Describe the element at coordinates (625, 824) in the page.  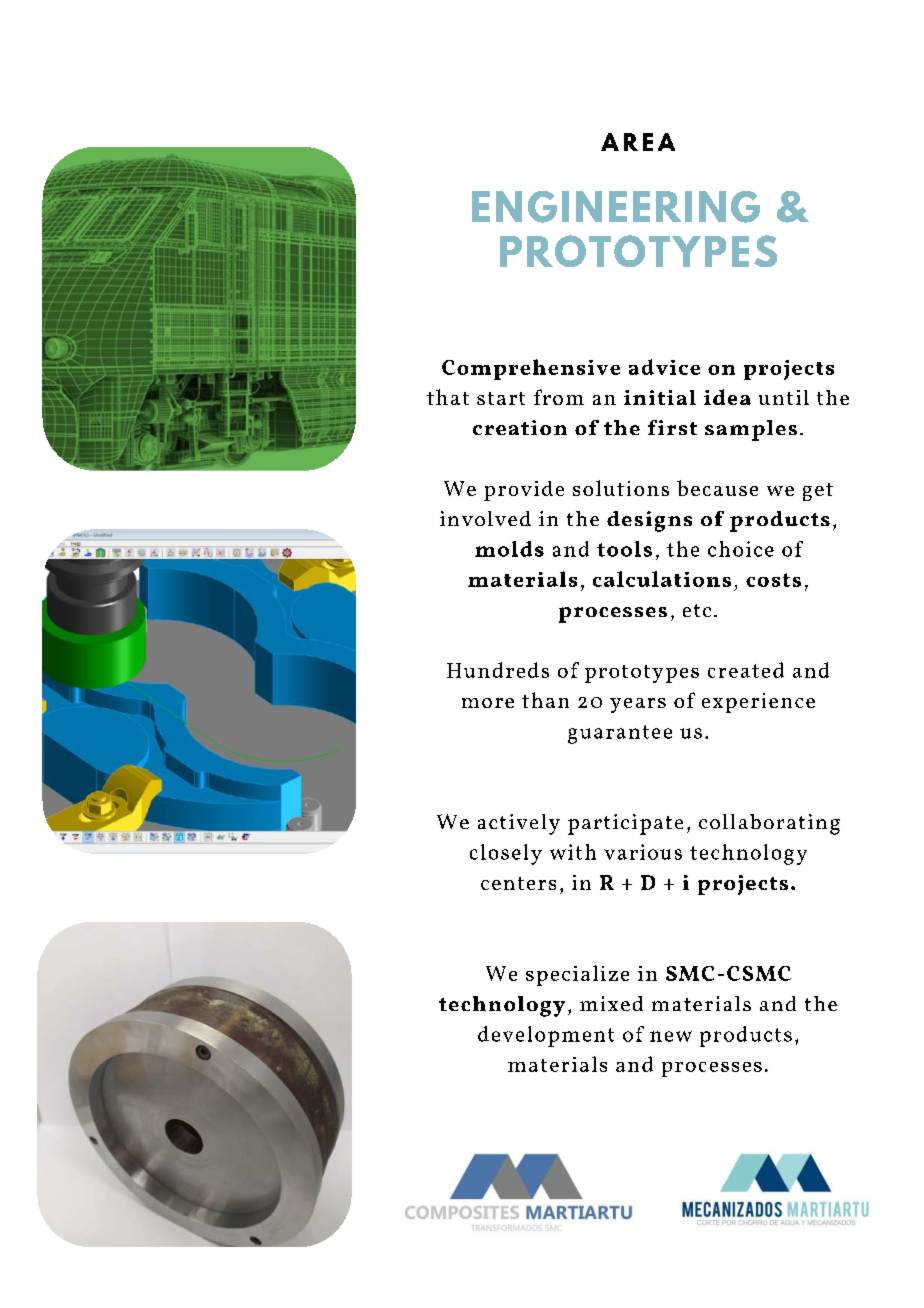
I see `participate` at that location.
